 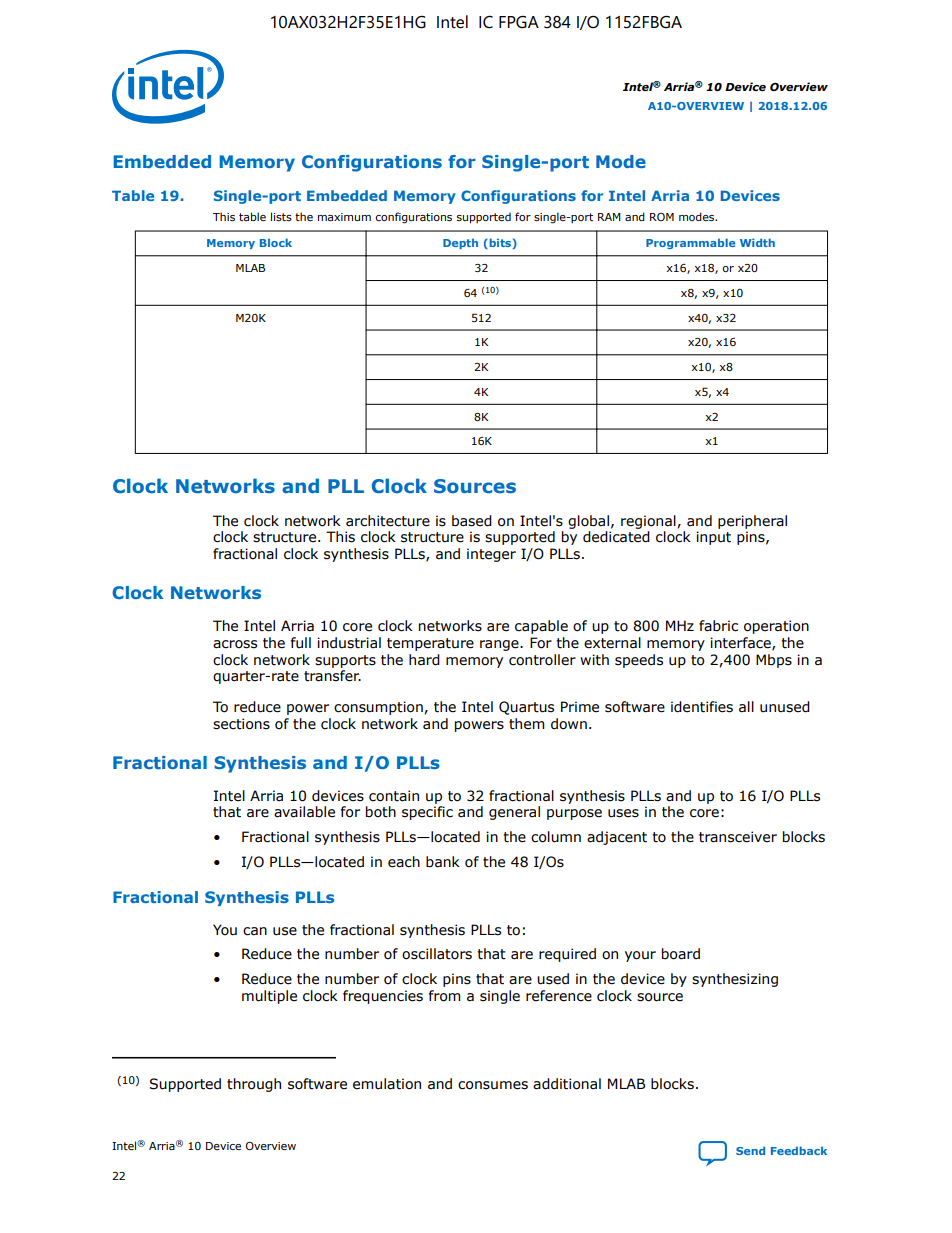 What do you see at coordinates (491, 555) in the screenshot?
I see `integer` at bounding box center [491, 555].
